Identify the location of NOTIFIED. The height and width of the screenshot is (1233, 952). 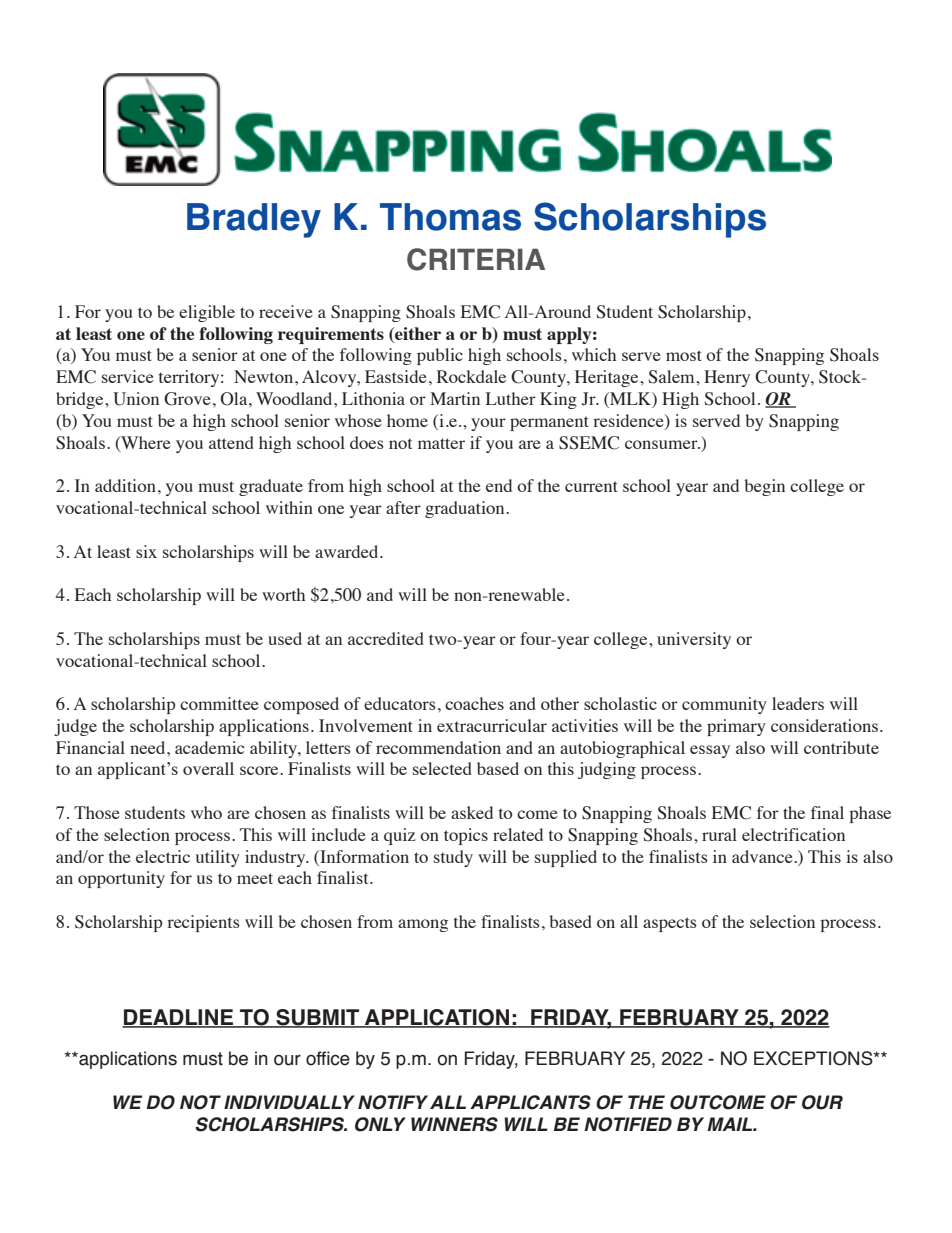
(628, 1124).
